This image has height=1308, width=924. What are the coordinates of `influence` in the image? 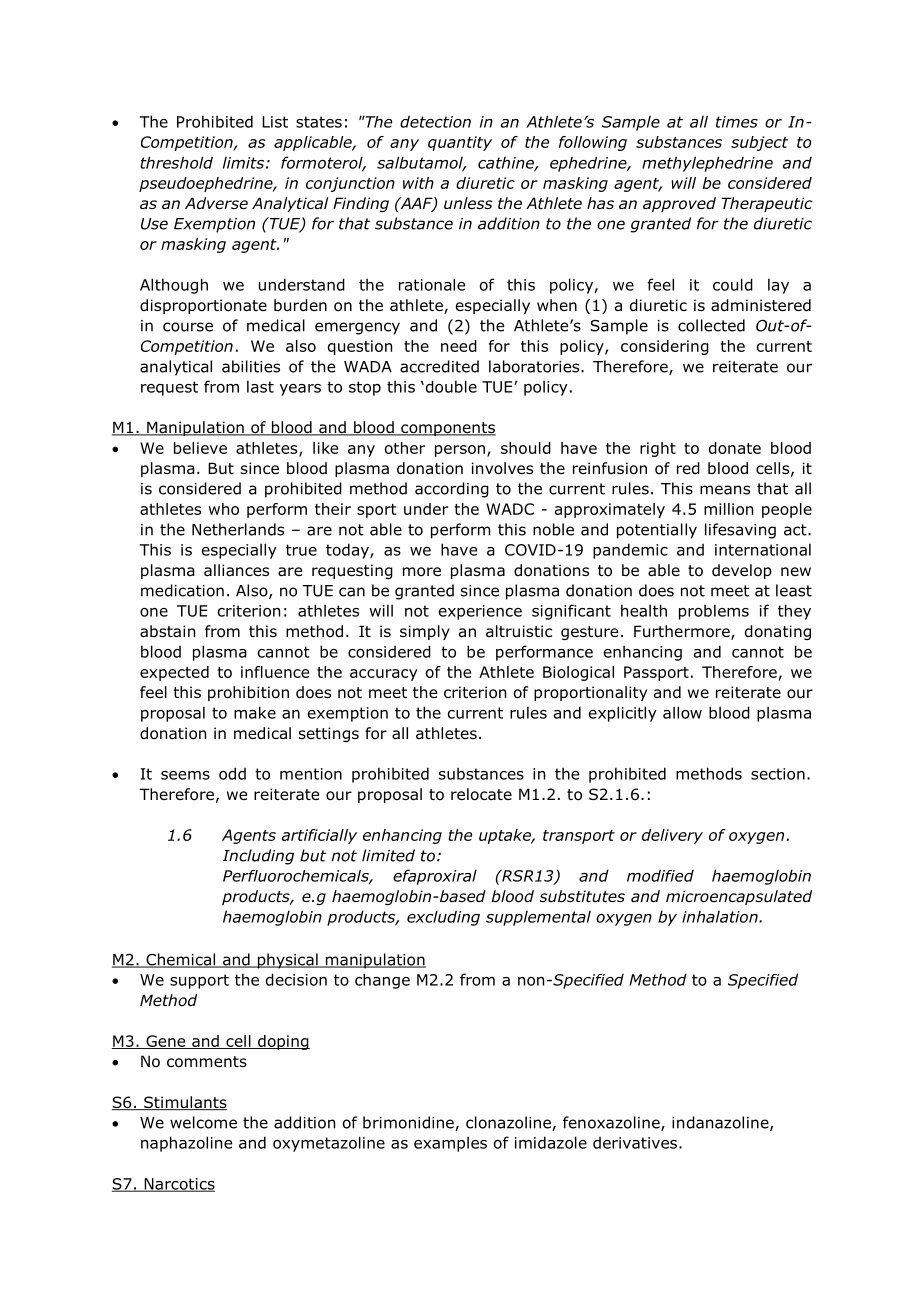 It's located at (275, 672).
